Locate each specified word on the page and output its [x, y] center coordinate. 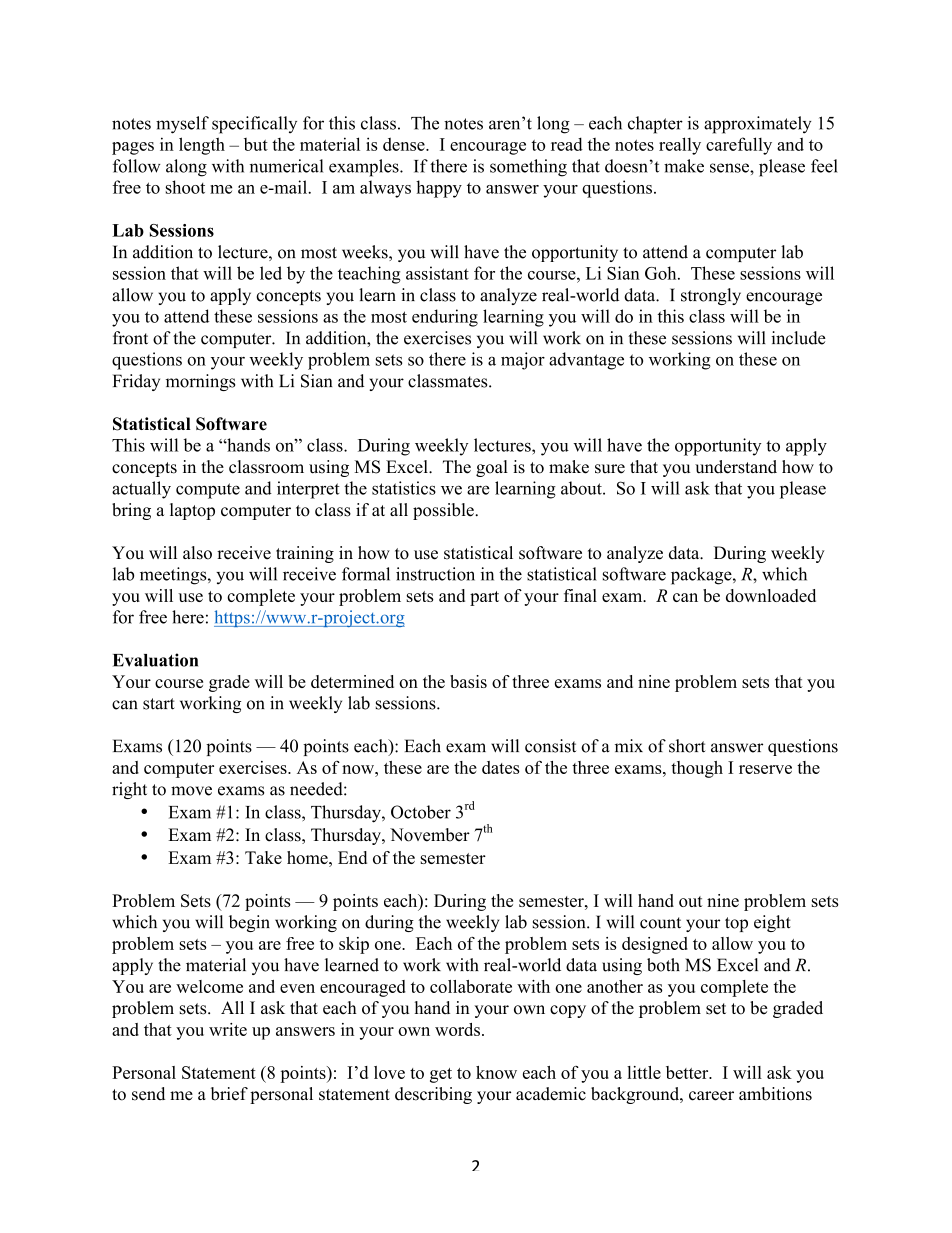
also [197, 553]
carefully [739, 146]
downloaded [771, 595]
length [202, 146]
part [484, 598]
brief [229, 1094]
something [528, 168]
